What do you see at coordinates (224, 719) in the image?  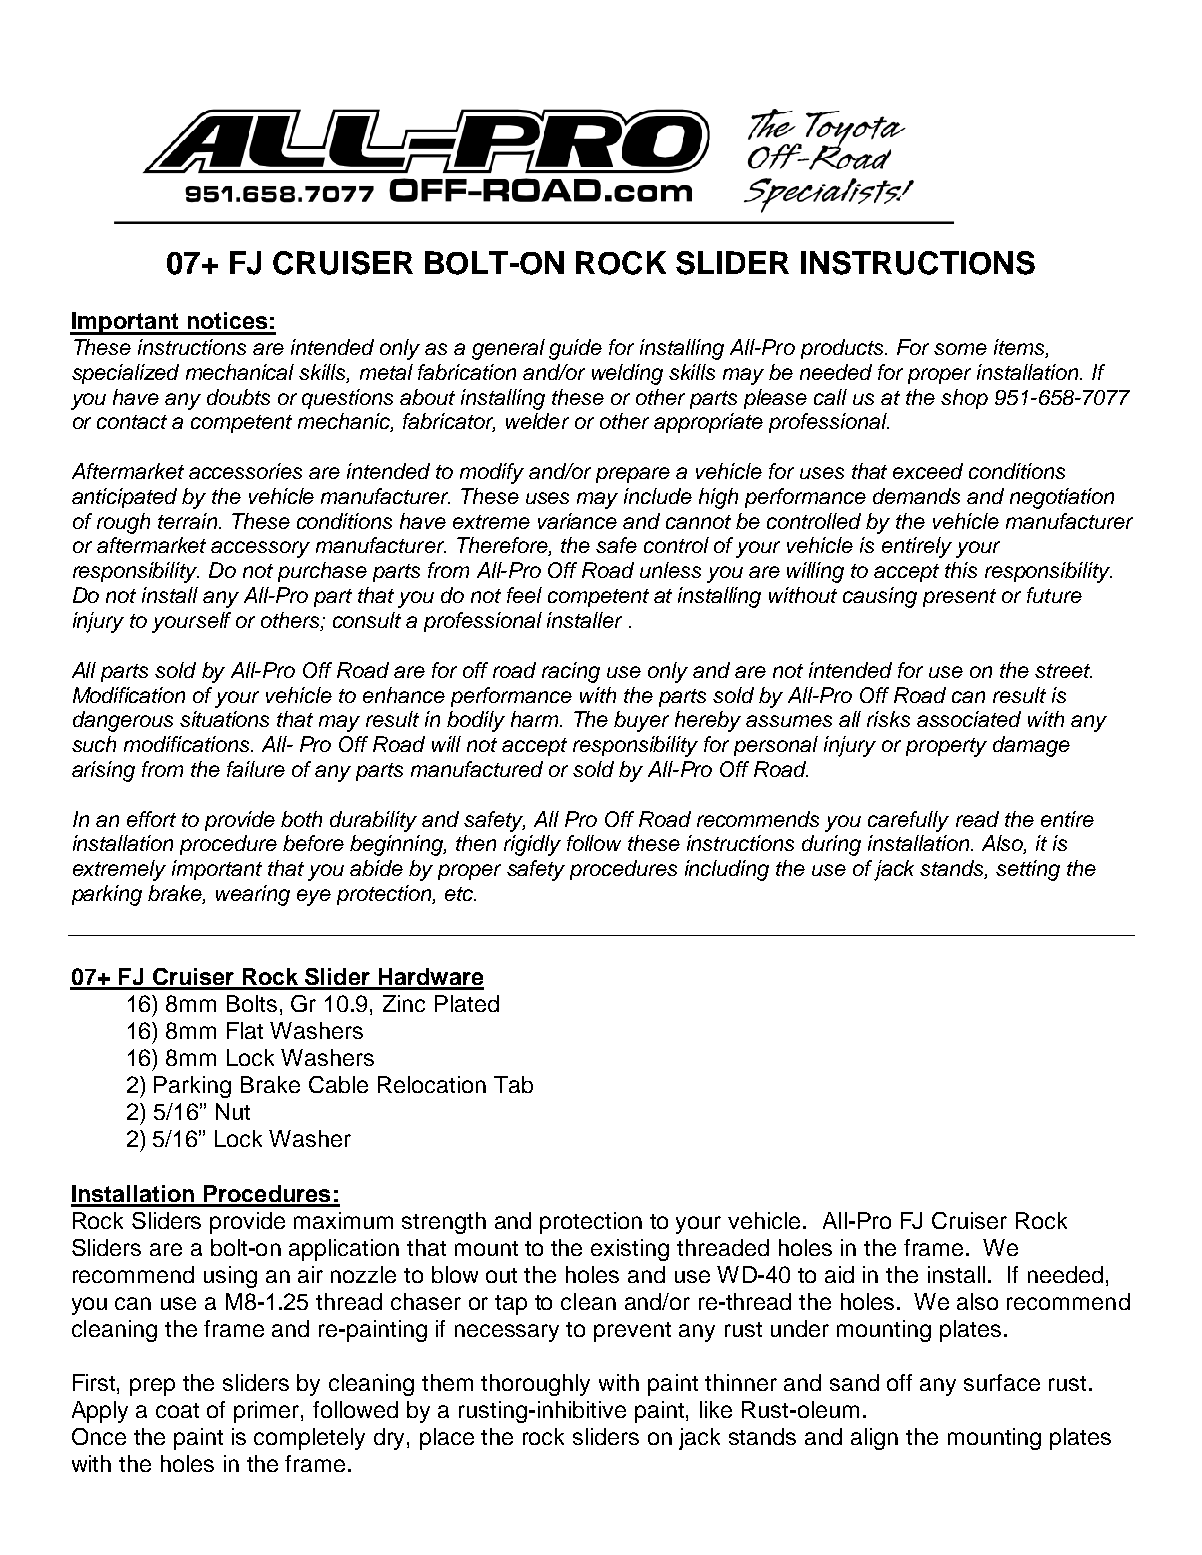 I see `situations` at bounding box center [224, 719].
